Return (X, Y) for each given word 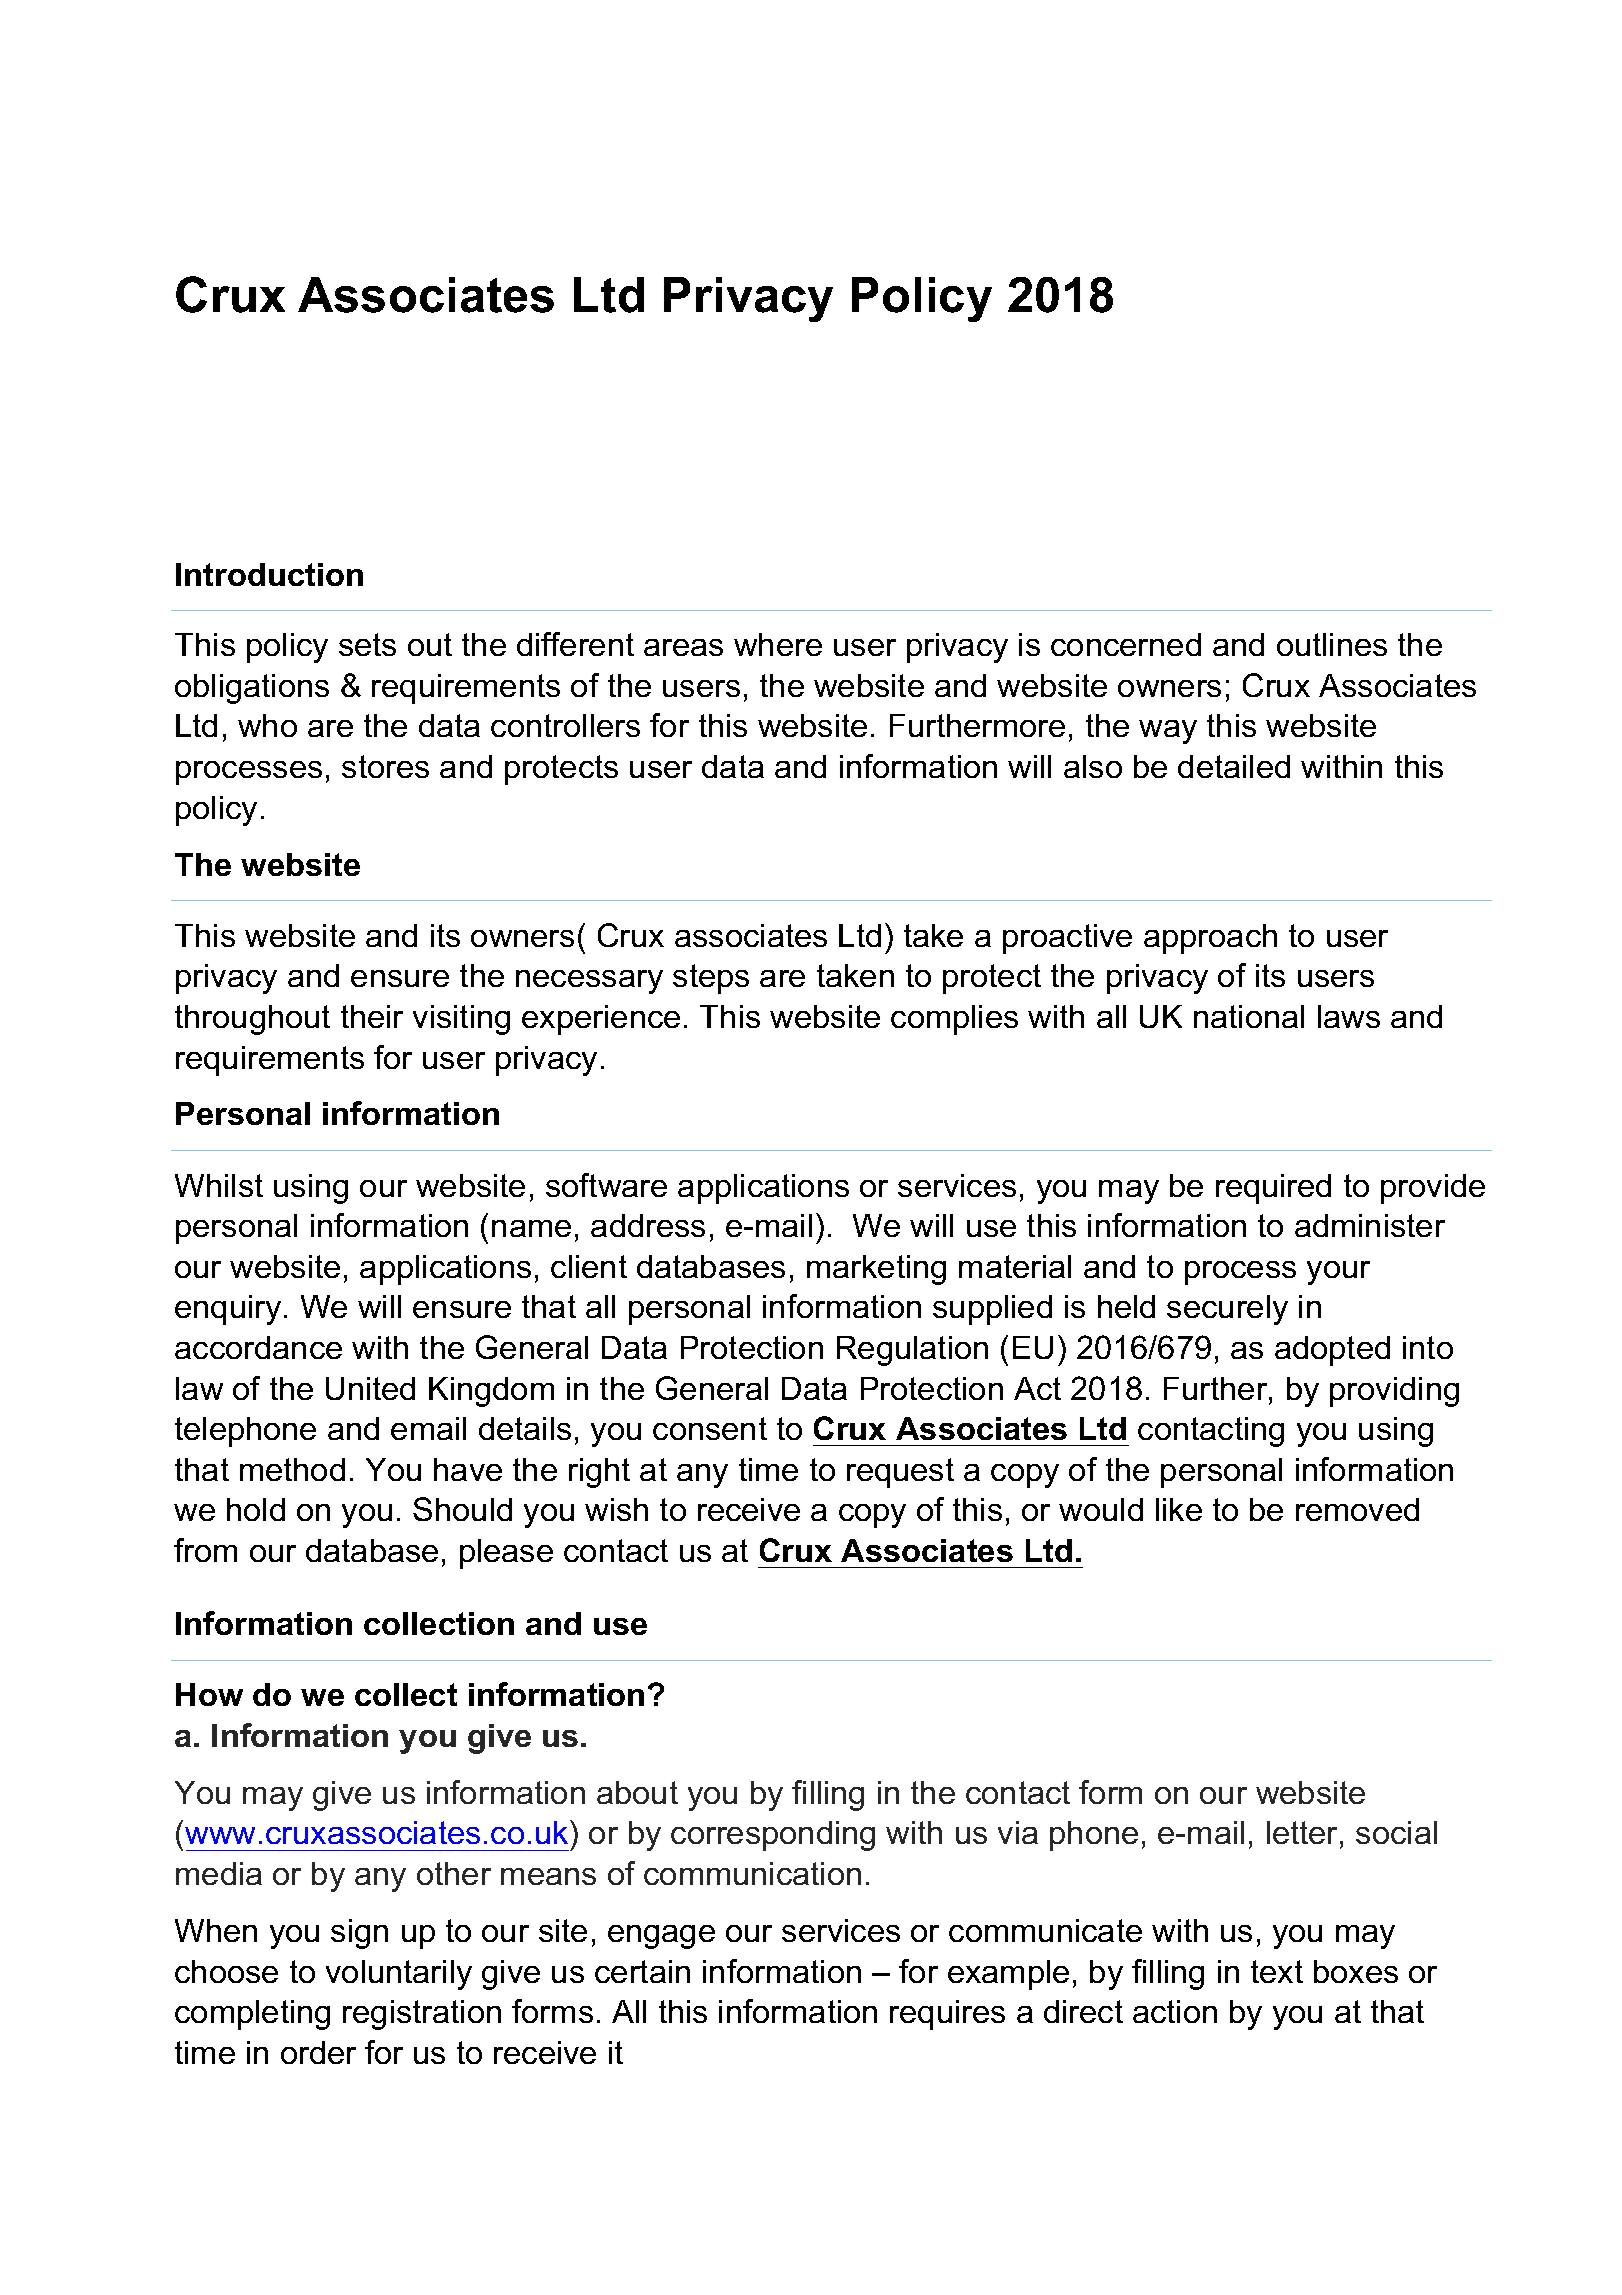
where (778, 644)
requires (947, 2015)
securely (1227, 1310)
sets (367, 644)
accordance (258, 1347)
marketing (876, 1270)
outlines (1332, 644)
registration (422, 2015)
